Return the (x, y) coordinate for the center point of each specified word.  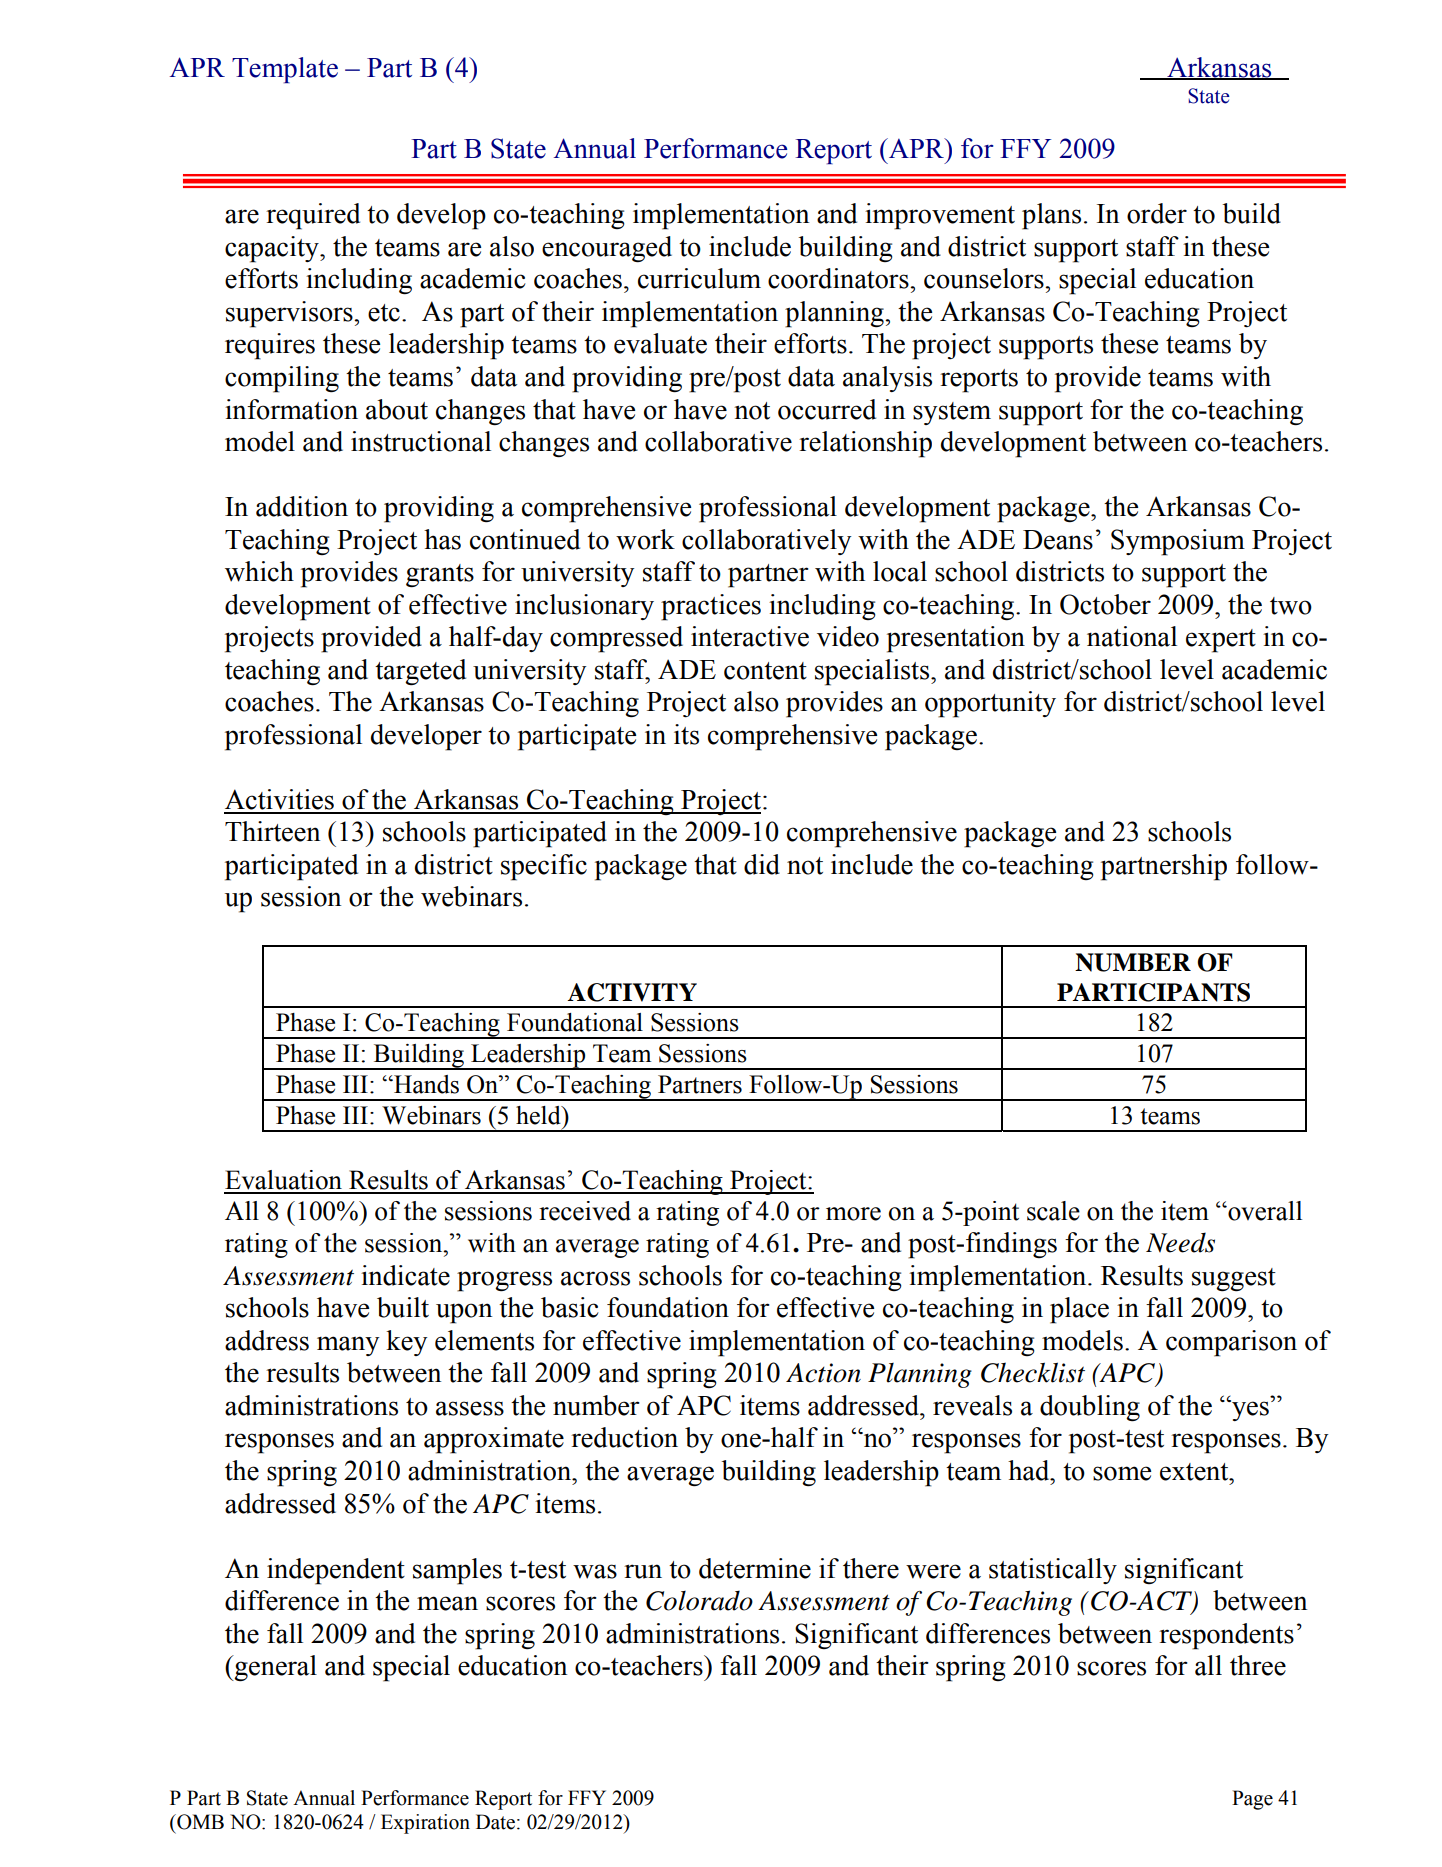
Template (285, 70)
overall (1264, 1211)
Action (823, 1373)
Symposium (1178, 542)
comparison (1231, 1343)
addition (302, 506)
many (348, 1346)
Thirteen (272, 831)
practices (711, 607)
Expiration (425, 1824)
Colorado (699, 1600)
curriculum (699, 278)
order (1157, 213)
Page (1252, 1800)
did (762, 864)
